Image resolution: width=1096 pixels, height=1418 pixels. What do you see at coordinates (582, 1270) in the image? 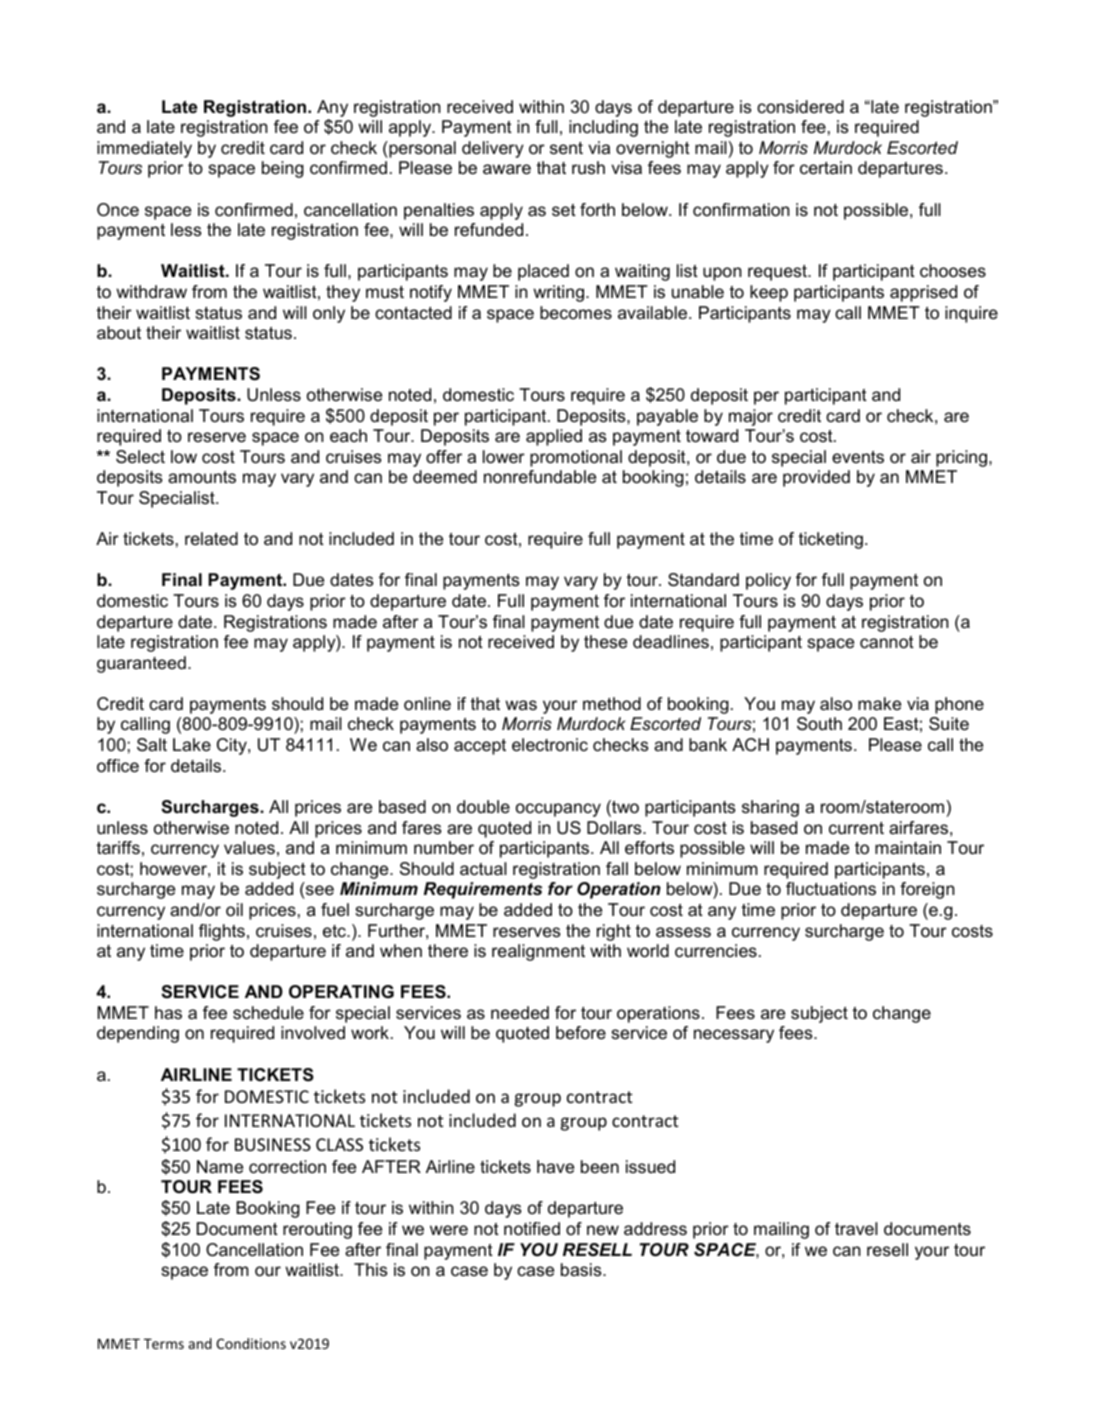
I see `basis` at bounding box center [582, 1270].
